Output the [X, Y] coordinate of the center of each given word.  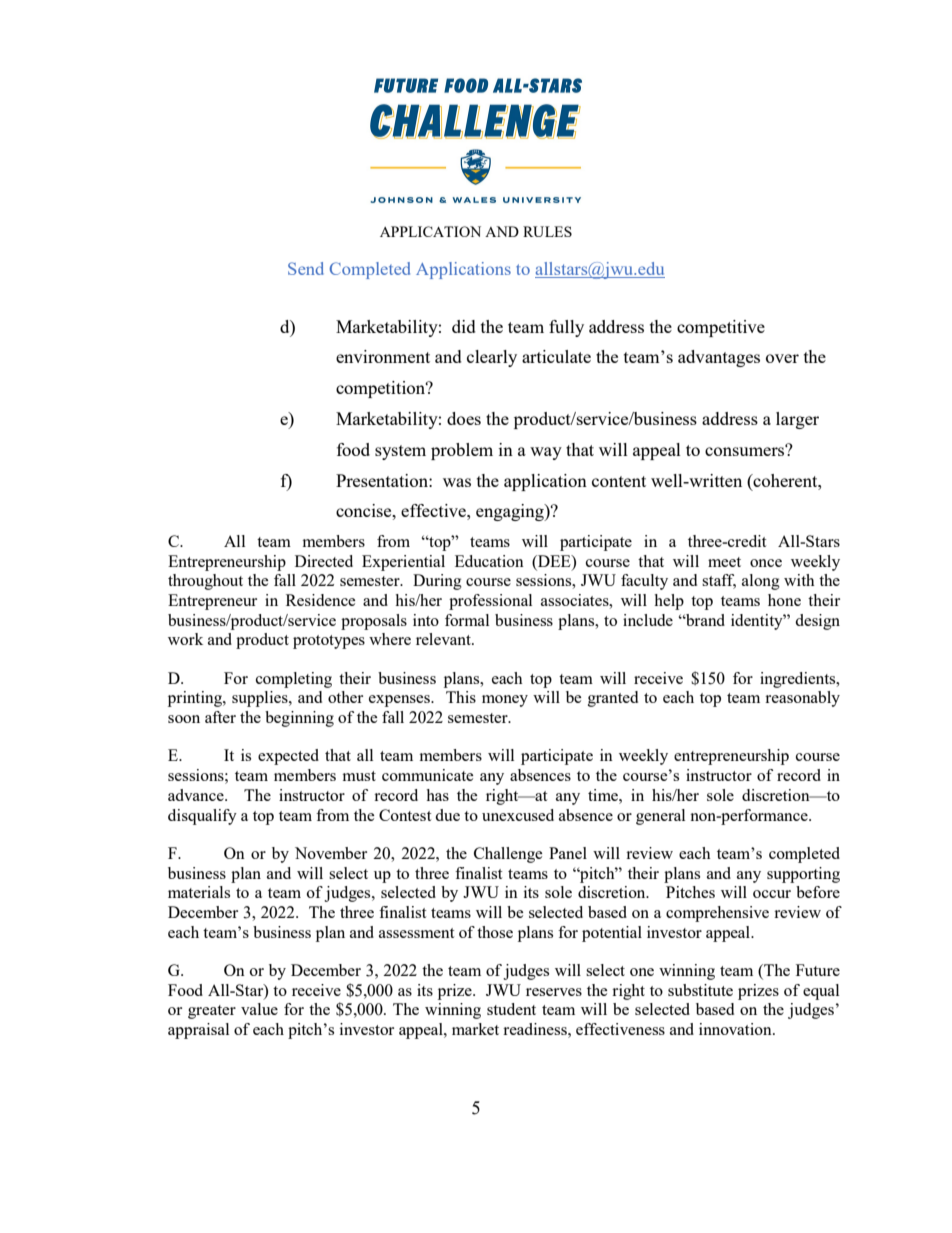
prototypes [329, 642]
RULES [547, 231]
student [511, 1009]
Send [306, 268]
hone [784, 600]
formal [467, 620]
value [259, 1009]
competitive [721, 328]
